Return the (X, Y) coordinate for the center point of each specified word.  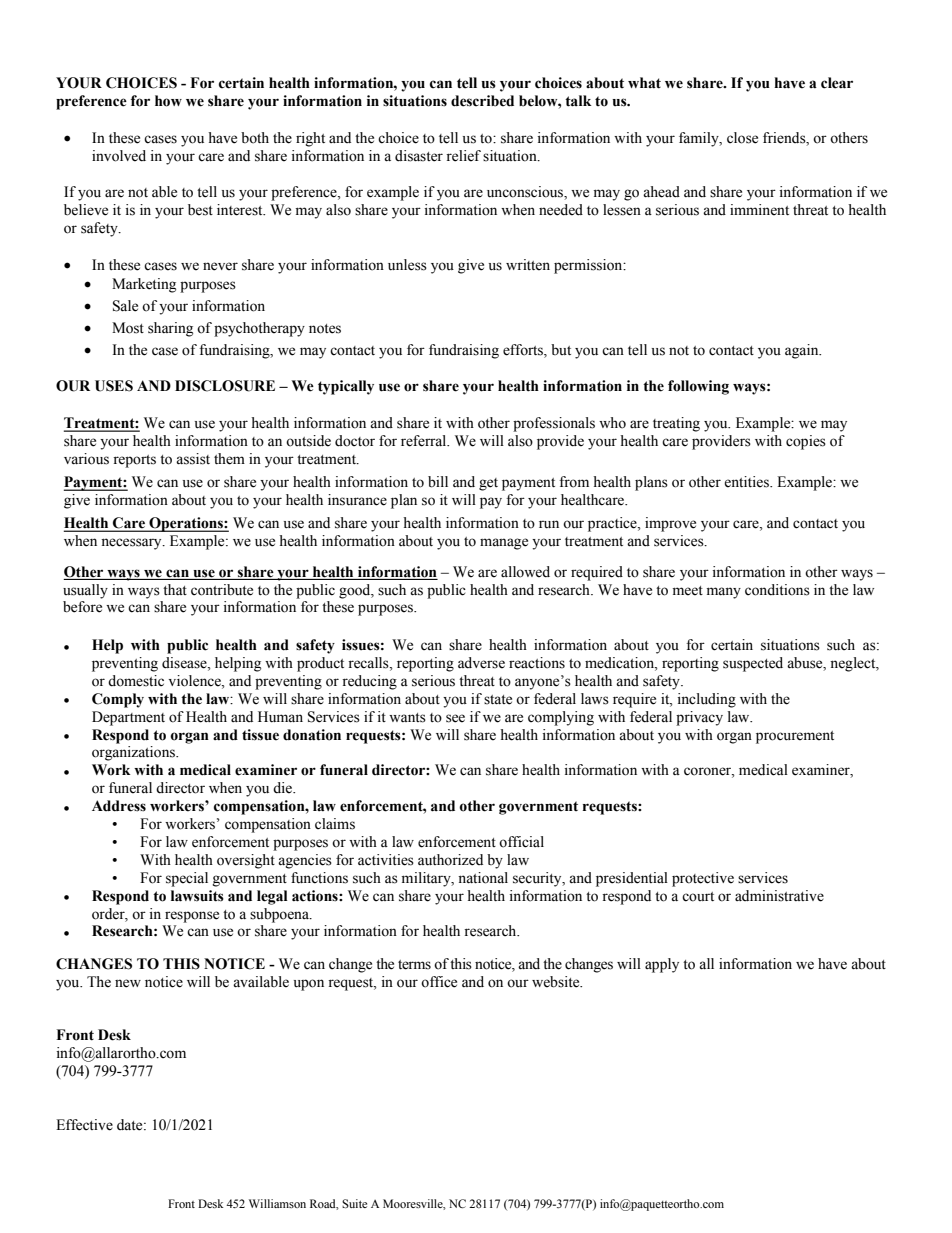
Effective (84, 1125)
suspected (753, 664)
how (168, 101)
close (742, 138)
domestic (136, 681)
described (482, 101)
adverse (481, 663)
